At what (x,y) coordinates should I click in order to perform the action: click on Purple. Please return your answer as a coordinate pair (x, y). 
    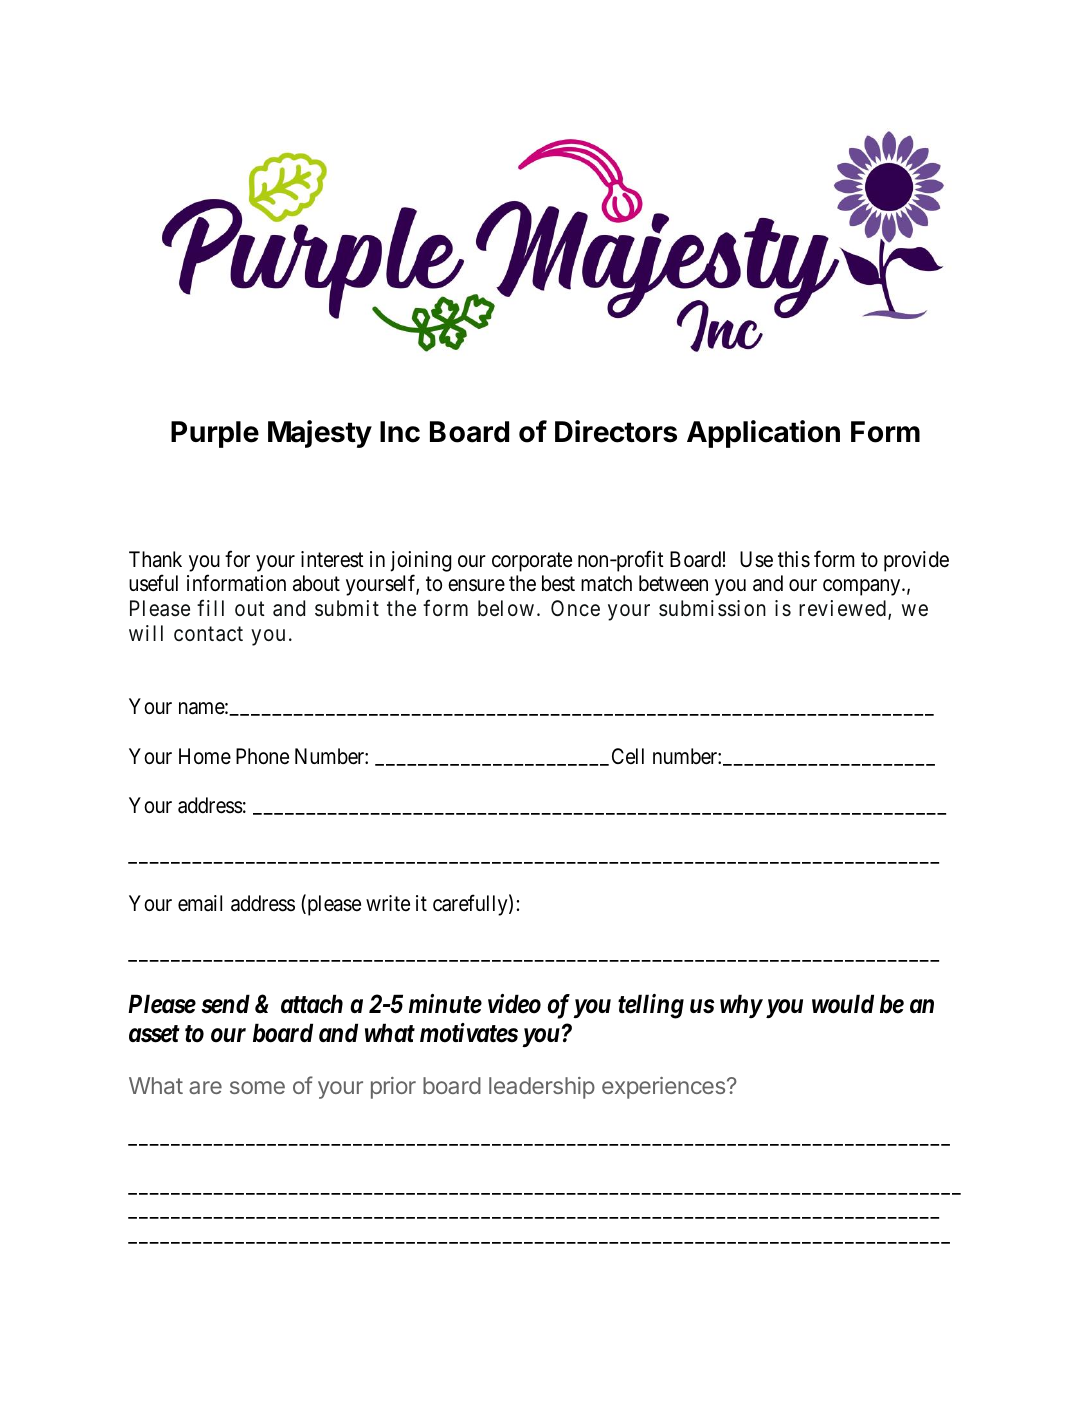
    Looking at the image, I should click on (215, 434).
